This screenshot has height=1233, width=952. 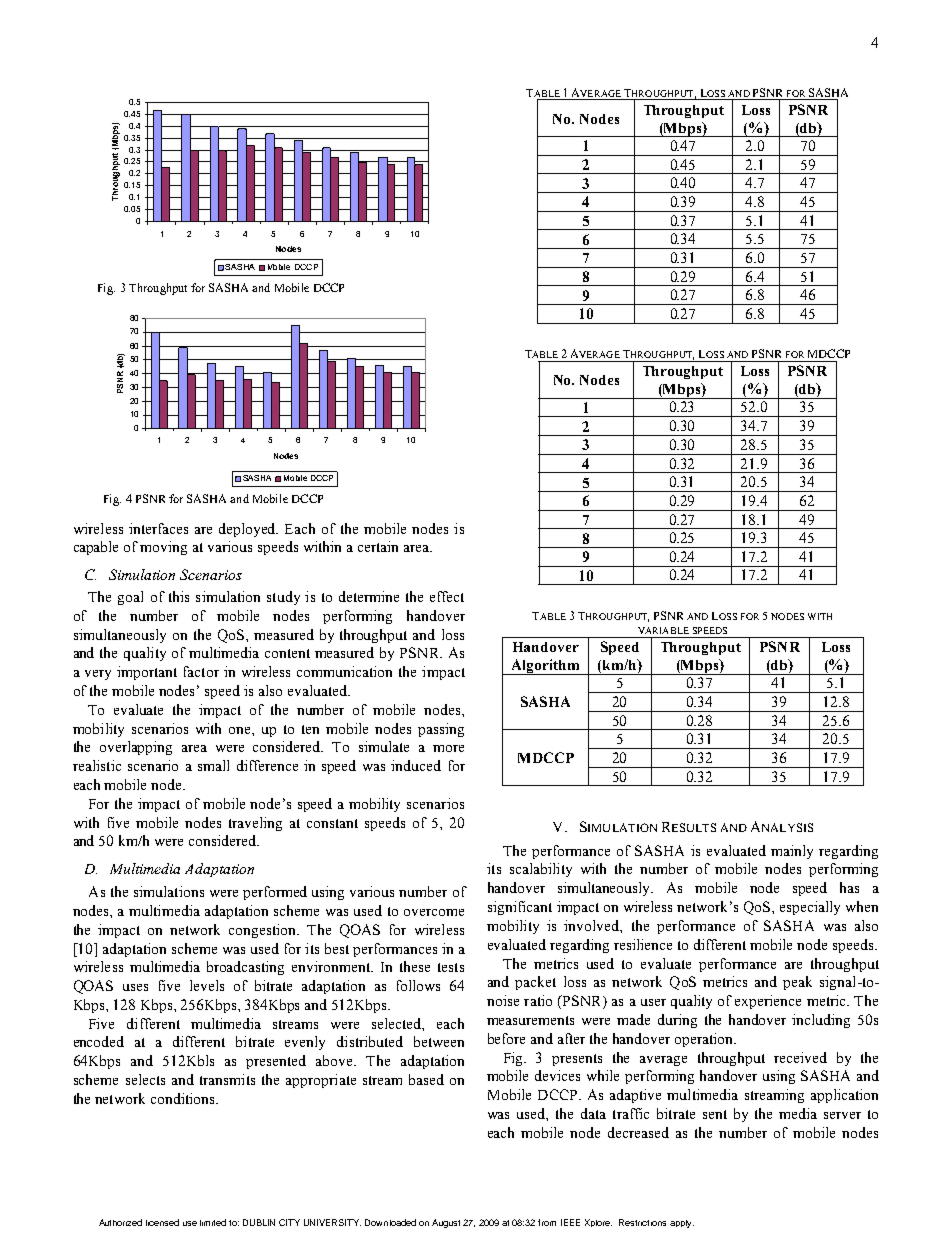 I want to click on certain, so click(x=378, y=546).
